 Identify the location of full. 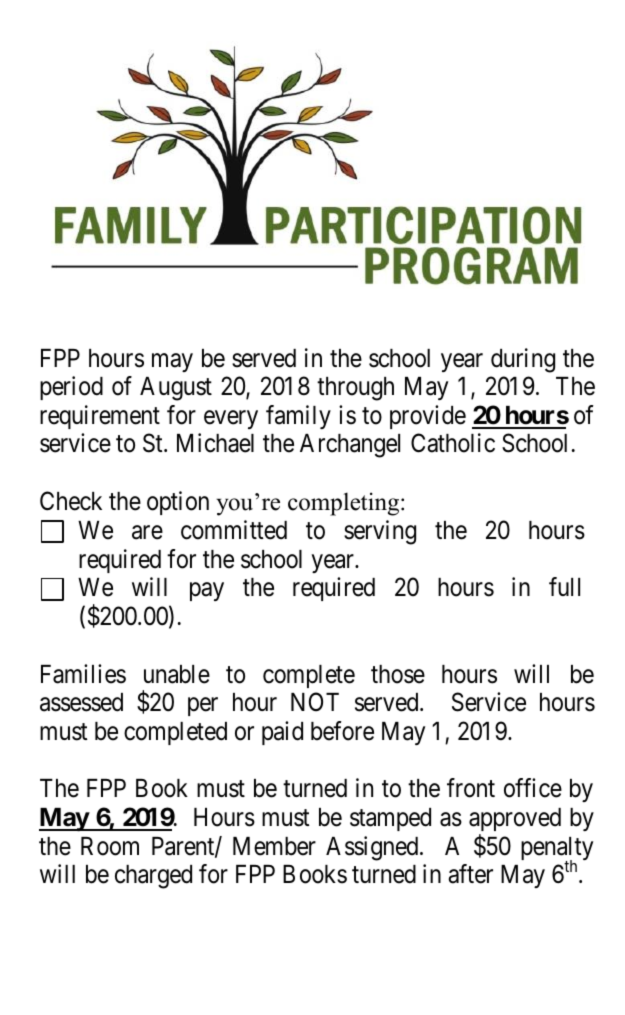
(564, 586).
